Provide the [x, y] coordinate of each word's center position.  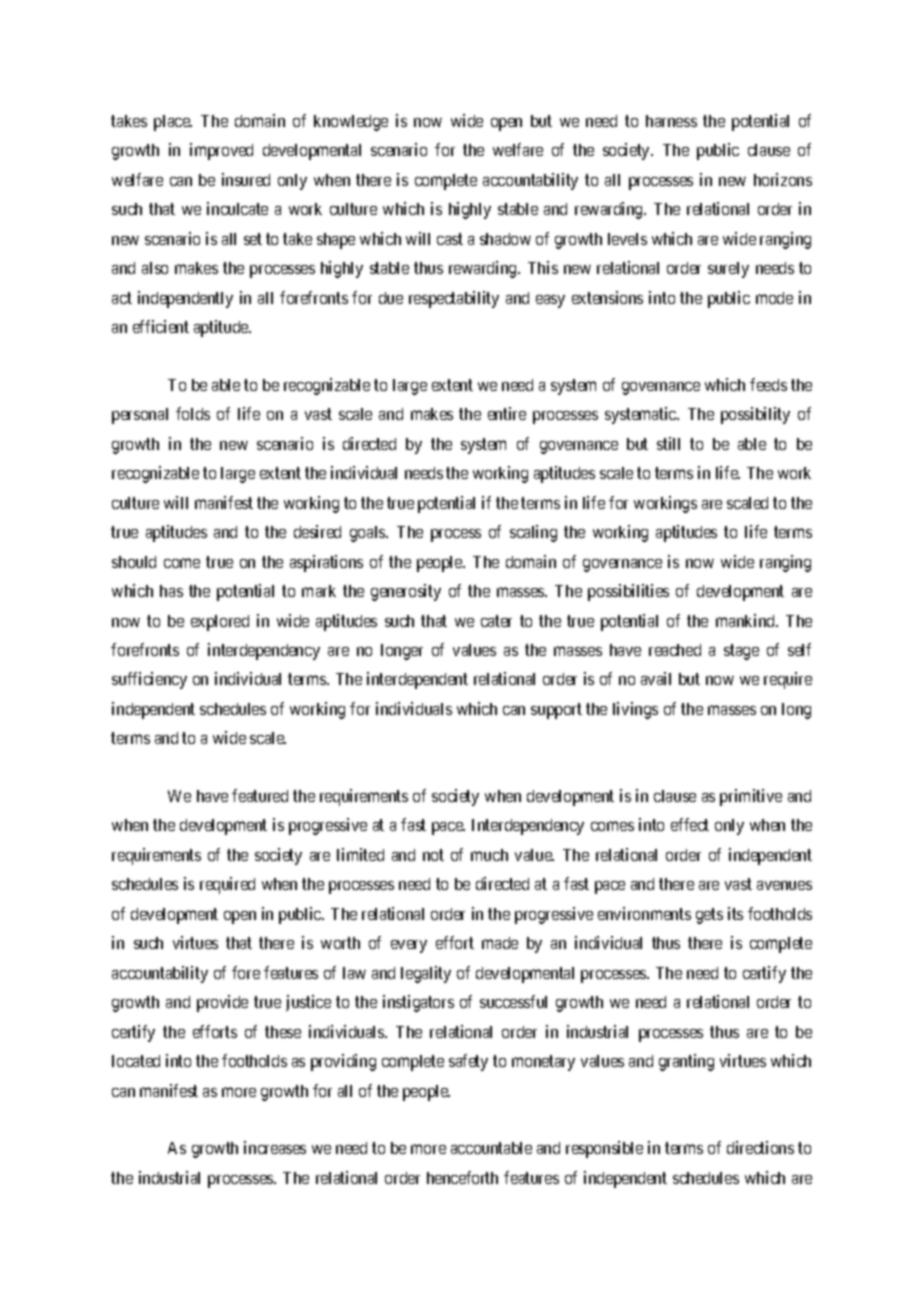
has [171, 591]
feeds [768, 384]
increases [275, 1147]
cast [450, 239]
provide [222, 1003]
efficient [161, 326]
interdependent [417, 680]
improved [221, 151]
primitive [751, 797]
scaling [533, 533]
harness [671, 121]
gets [709, 916]
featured [260, 795]
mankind [746, 620]
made [500, 943]
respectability [454, 299]
